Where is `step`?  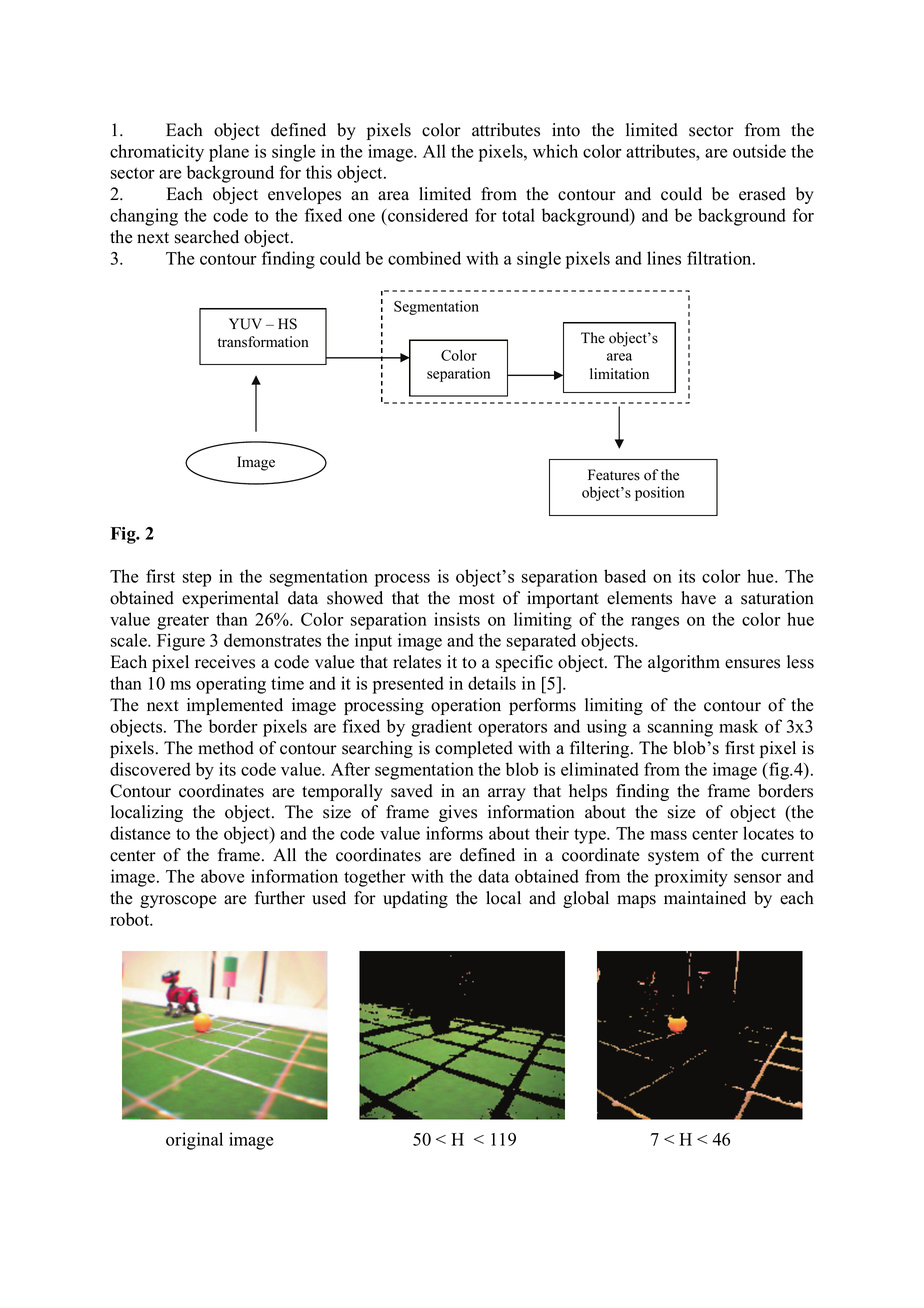
step is located at coordinates (197, 579).
